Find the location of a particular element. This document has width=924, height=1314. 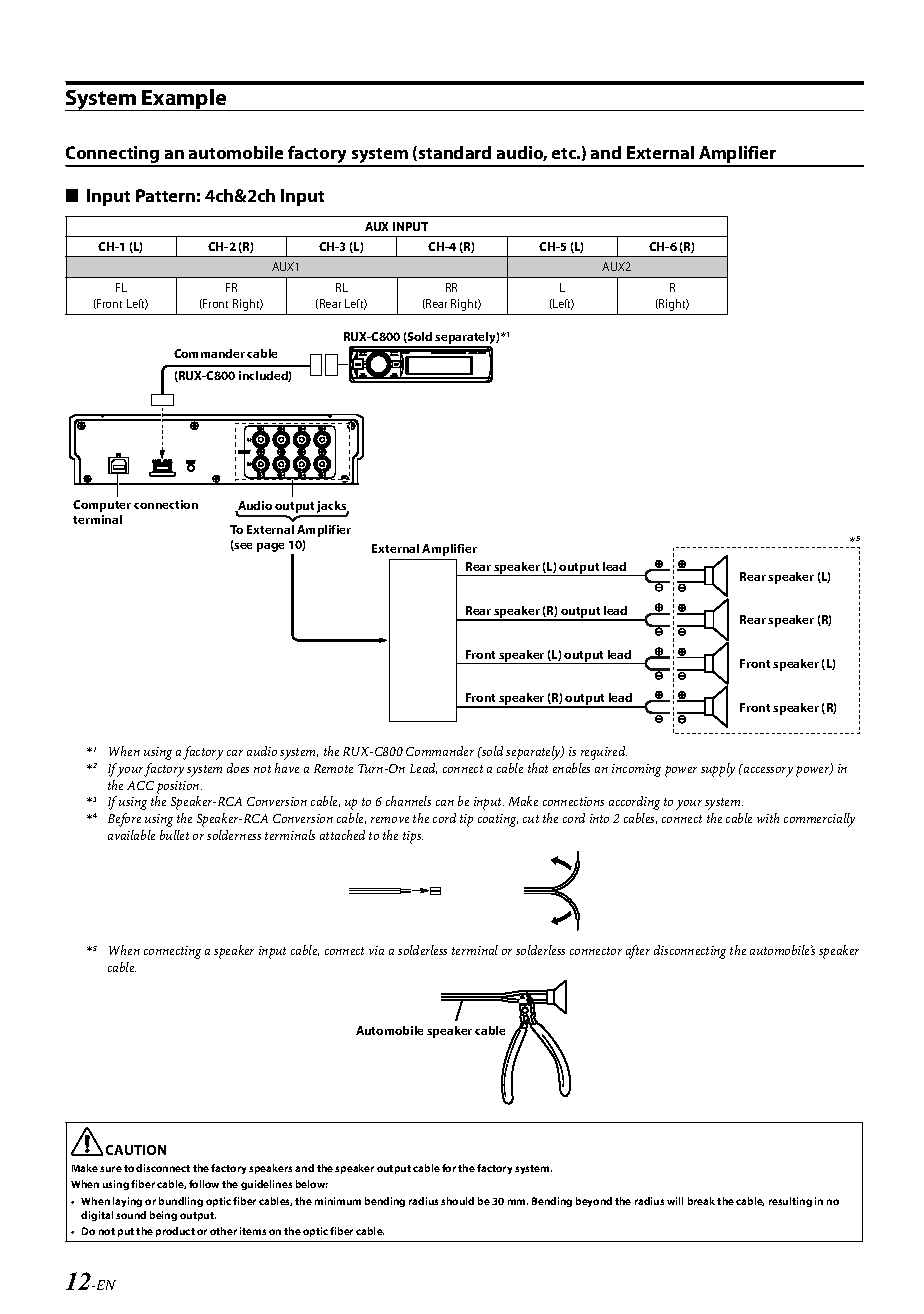

Example is located at coordinates (185, 100).
